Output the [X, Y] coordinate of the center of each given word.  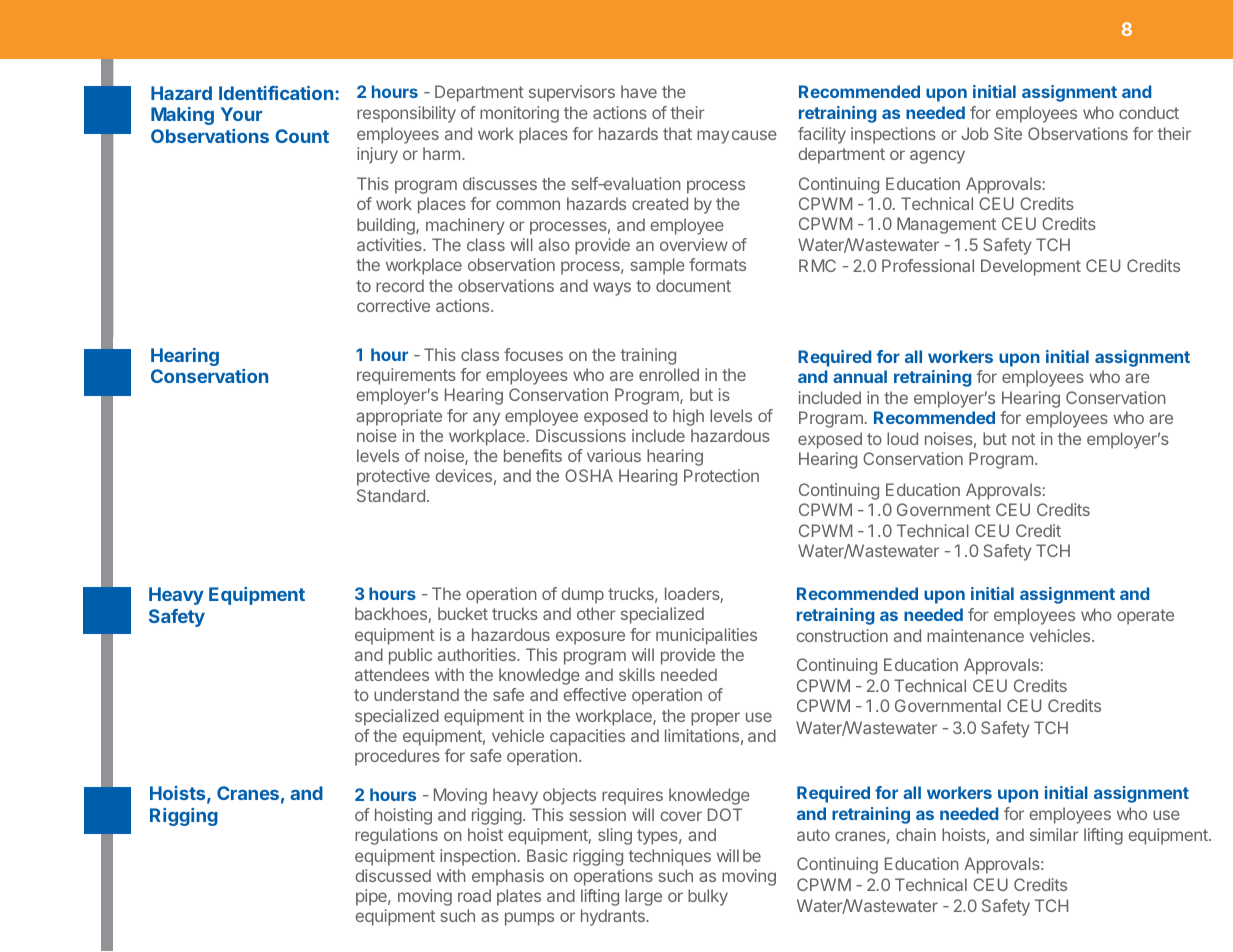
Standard [391, 495]
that [677, 133]
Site [1008, 133]
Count [302, 136]
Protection [721, 475]
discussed [393, 875]
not [1023, 439]
